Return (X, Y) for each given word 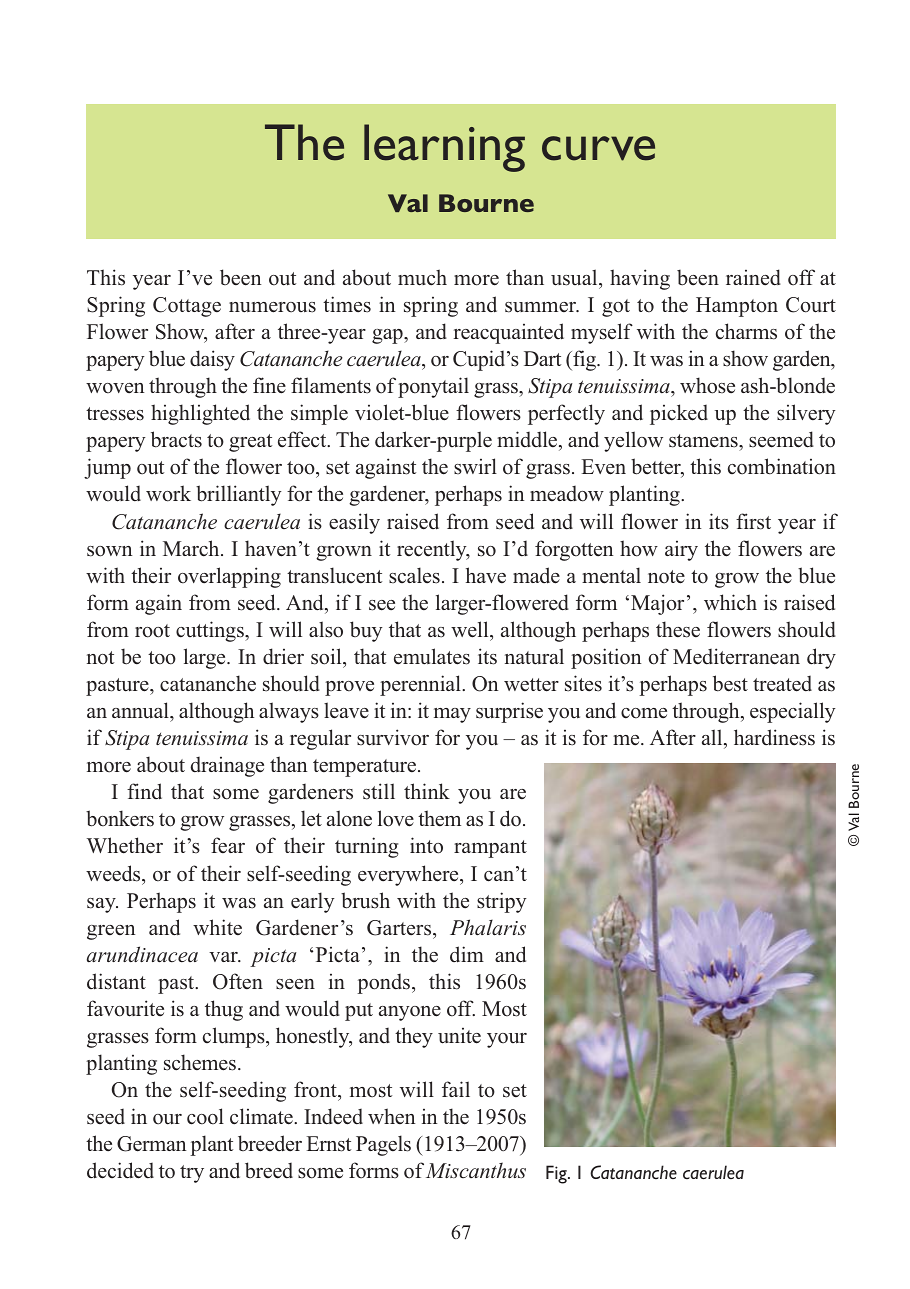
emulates (432, 656)
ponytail (433, 387)
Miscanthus (476, 1170)
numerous (272, 307)
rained (753, 277)
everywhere (409, 875)
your (507, 1040)
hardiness (774, 737)
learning (444, 148)
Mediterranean (736, 656)
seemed (781, 439)
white (217, 927)
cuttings (211, 631)
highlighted (200, 414)
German (152, 1144)
